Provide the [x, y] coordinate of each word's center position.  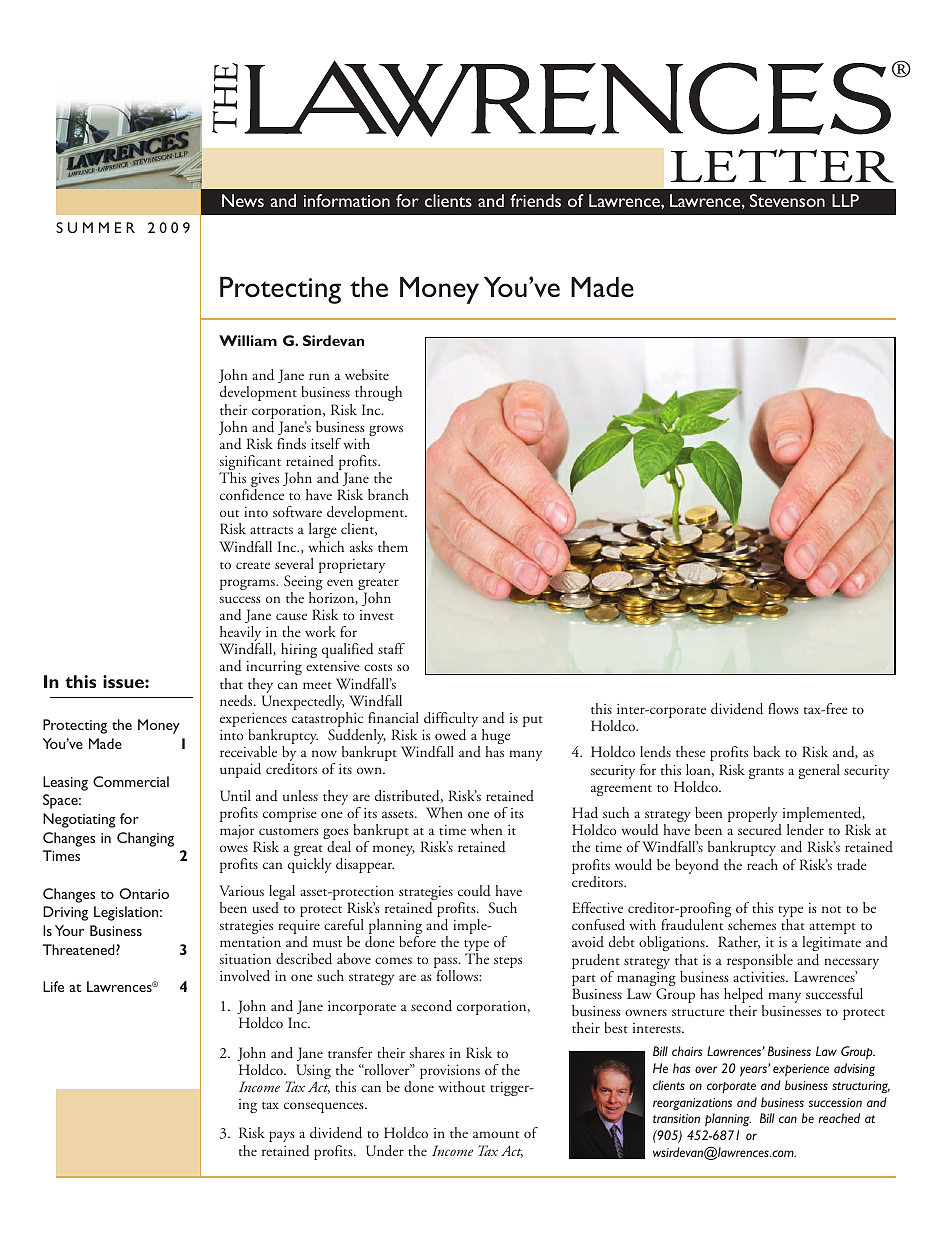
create [253, 565]
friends [535, 200]
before [417, 941]
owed [450, 735]
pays [282, 1136]
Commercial [131, 781]
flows [783, 708]
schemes [752, 924]
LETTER [782, 166]
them [393, 546]
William [248, 340]
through [378, 395]
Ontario [144, 893]
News [243, 200]
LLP [845, 200]
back [767, 751]
